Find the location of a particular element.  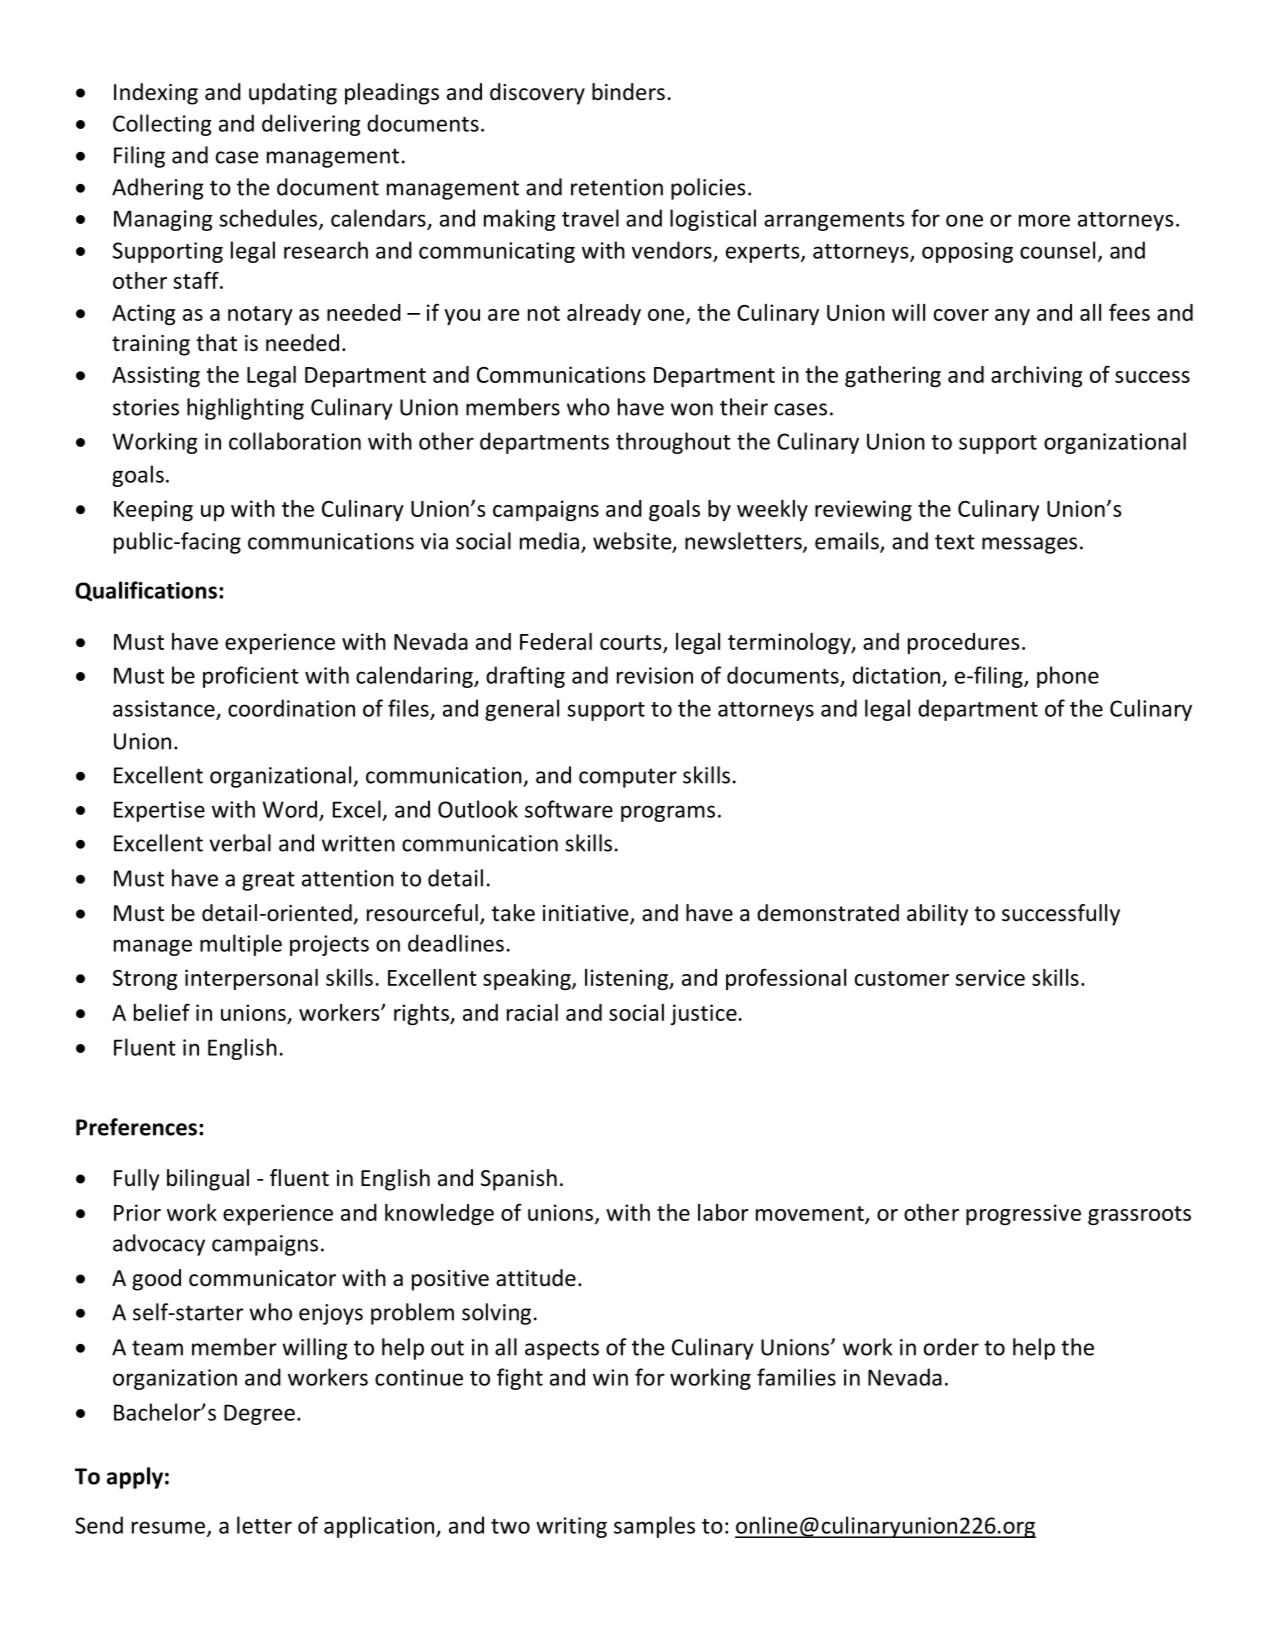

Collecting is located at coordinates (162, 125).
